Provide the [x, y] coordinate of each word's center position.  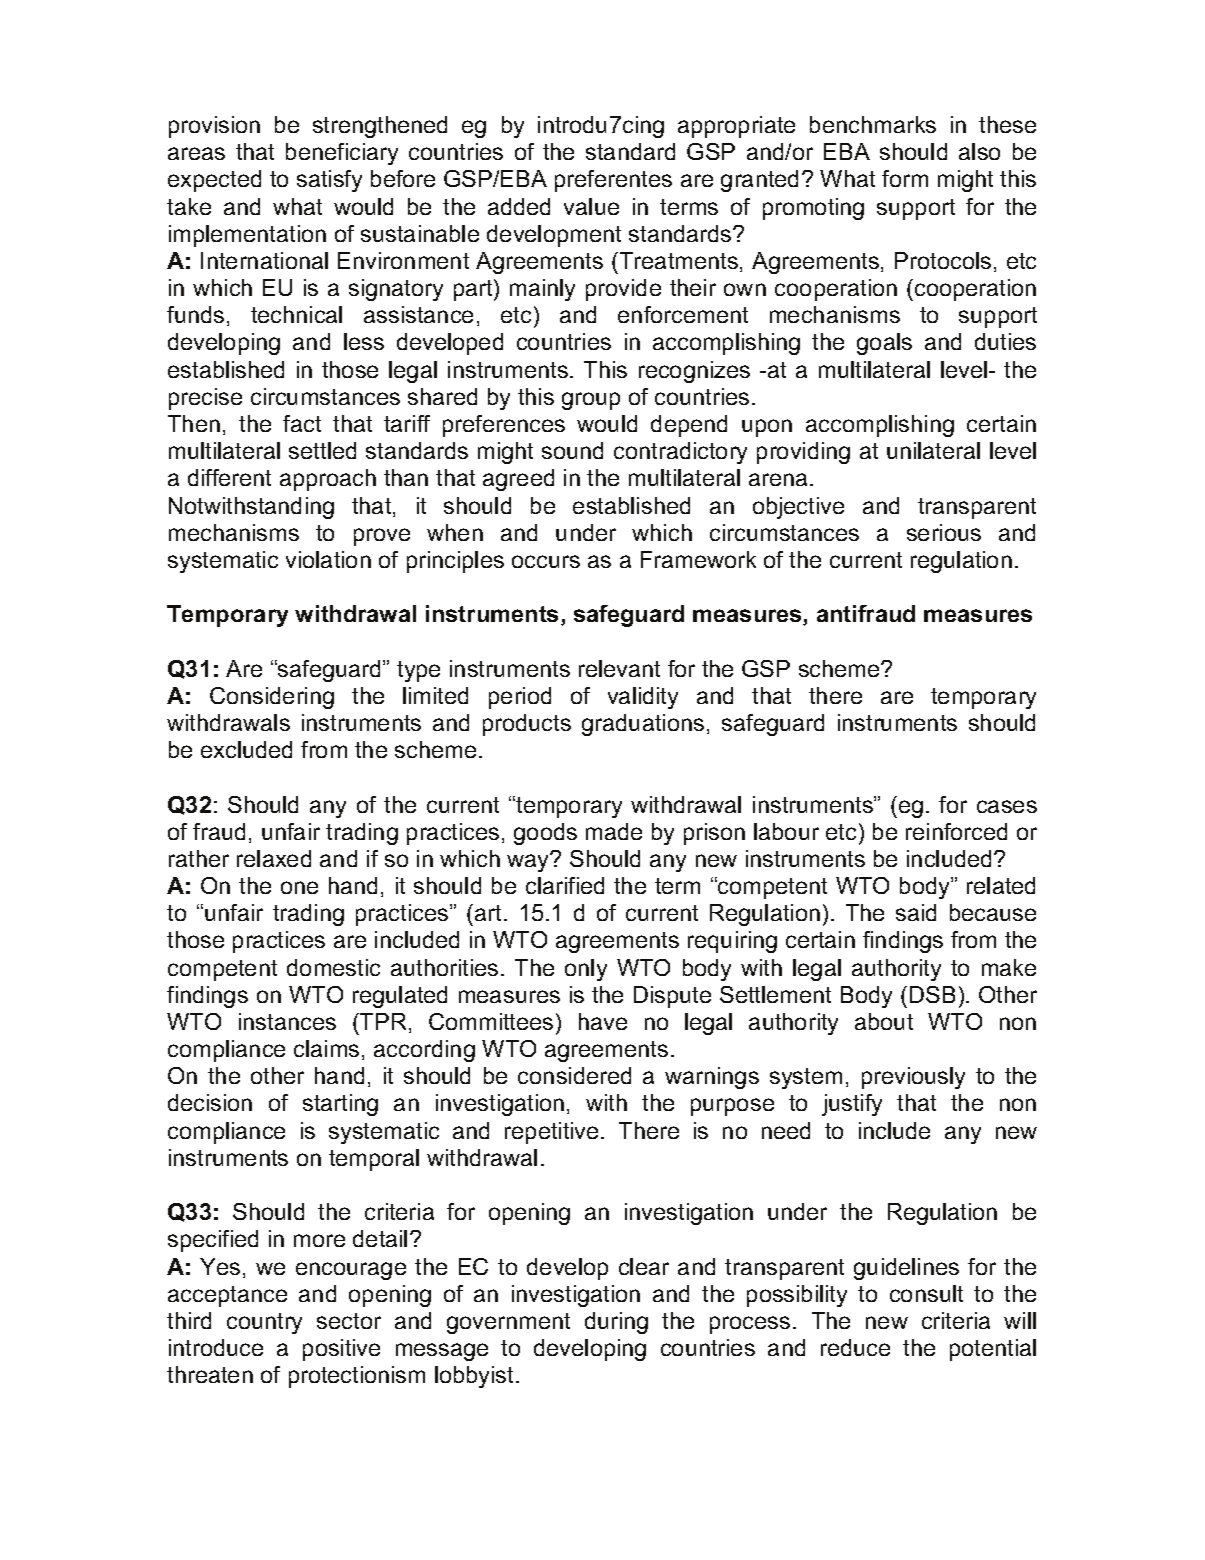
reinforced [956, 831]
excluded [246, 749]
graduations [643, 725]
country [264, 1323]
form [905, 178]
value [591, 206]
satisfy [329, 181]
